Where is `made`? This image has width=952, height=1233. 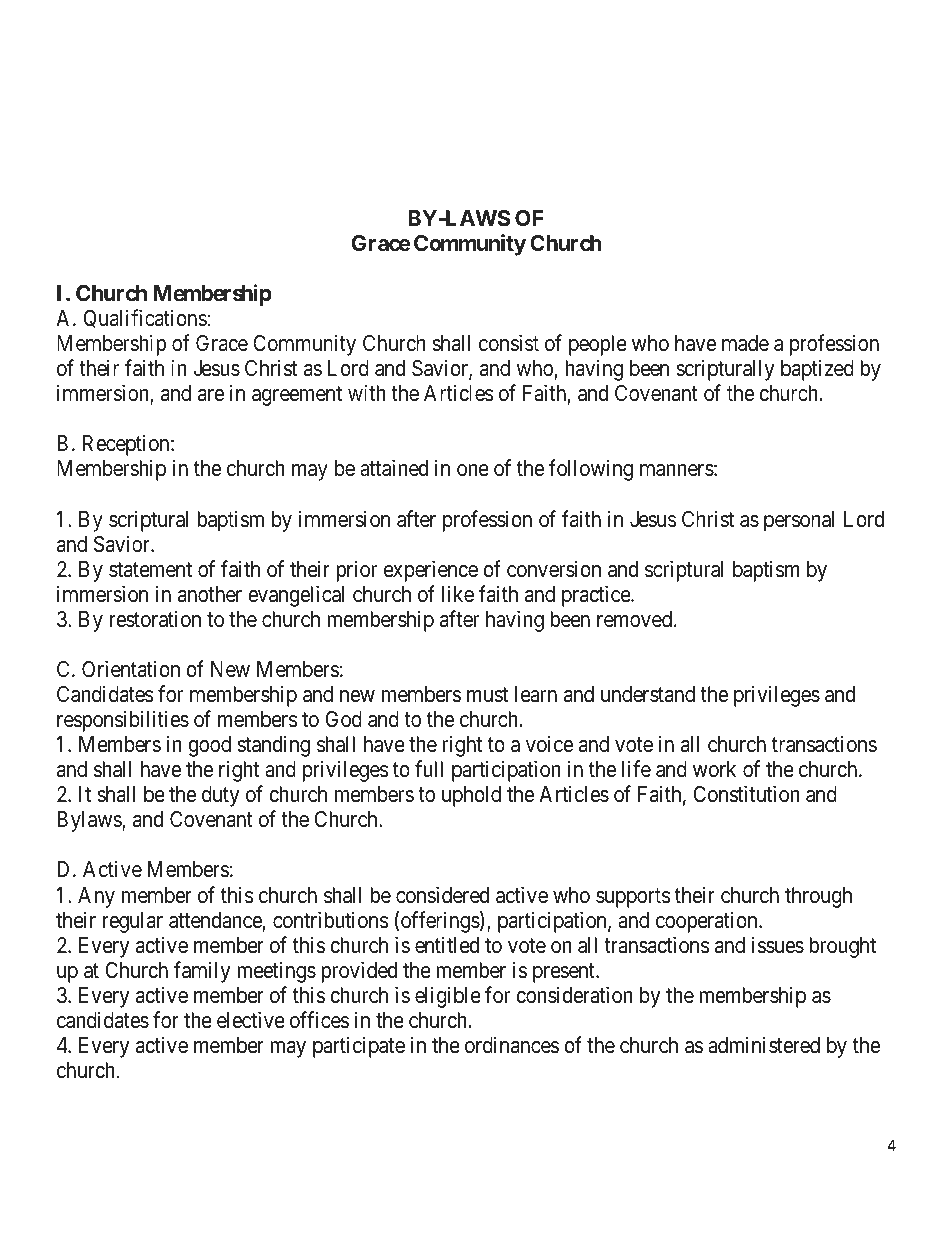 made is located at coordinates (745, 343).
